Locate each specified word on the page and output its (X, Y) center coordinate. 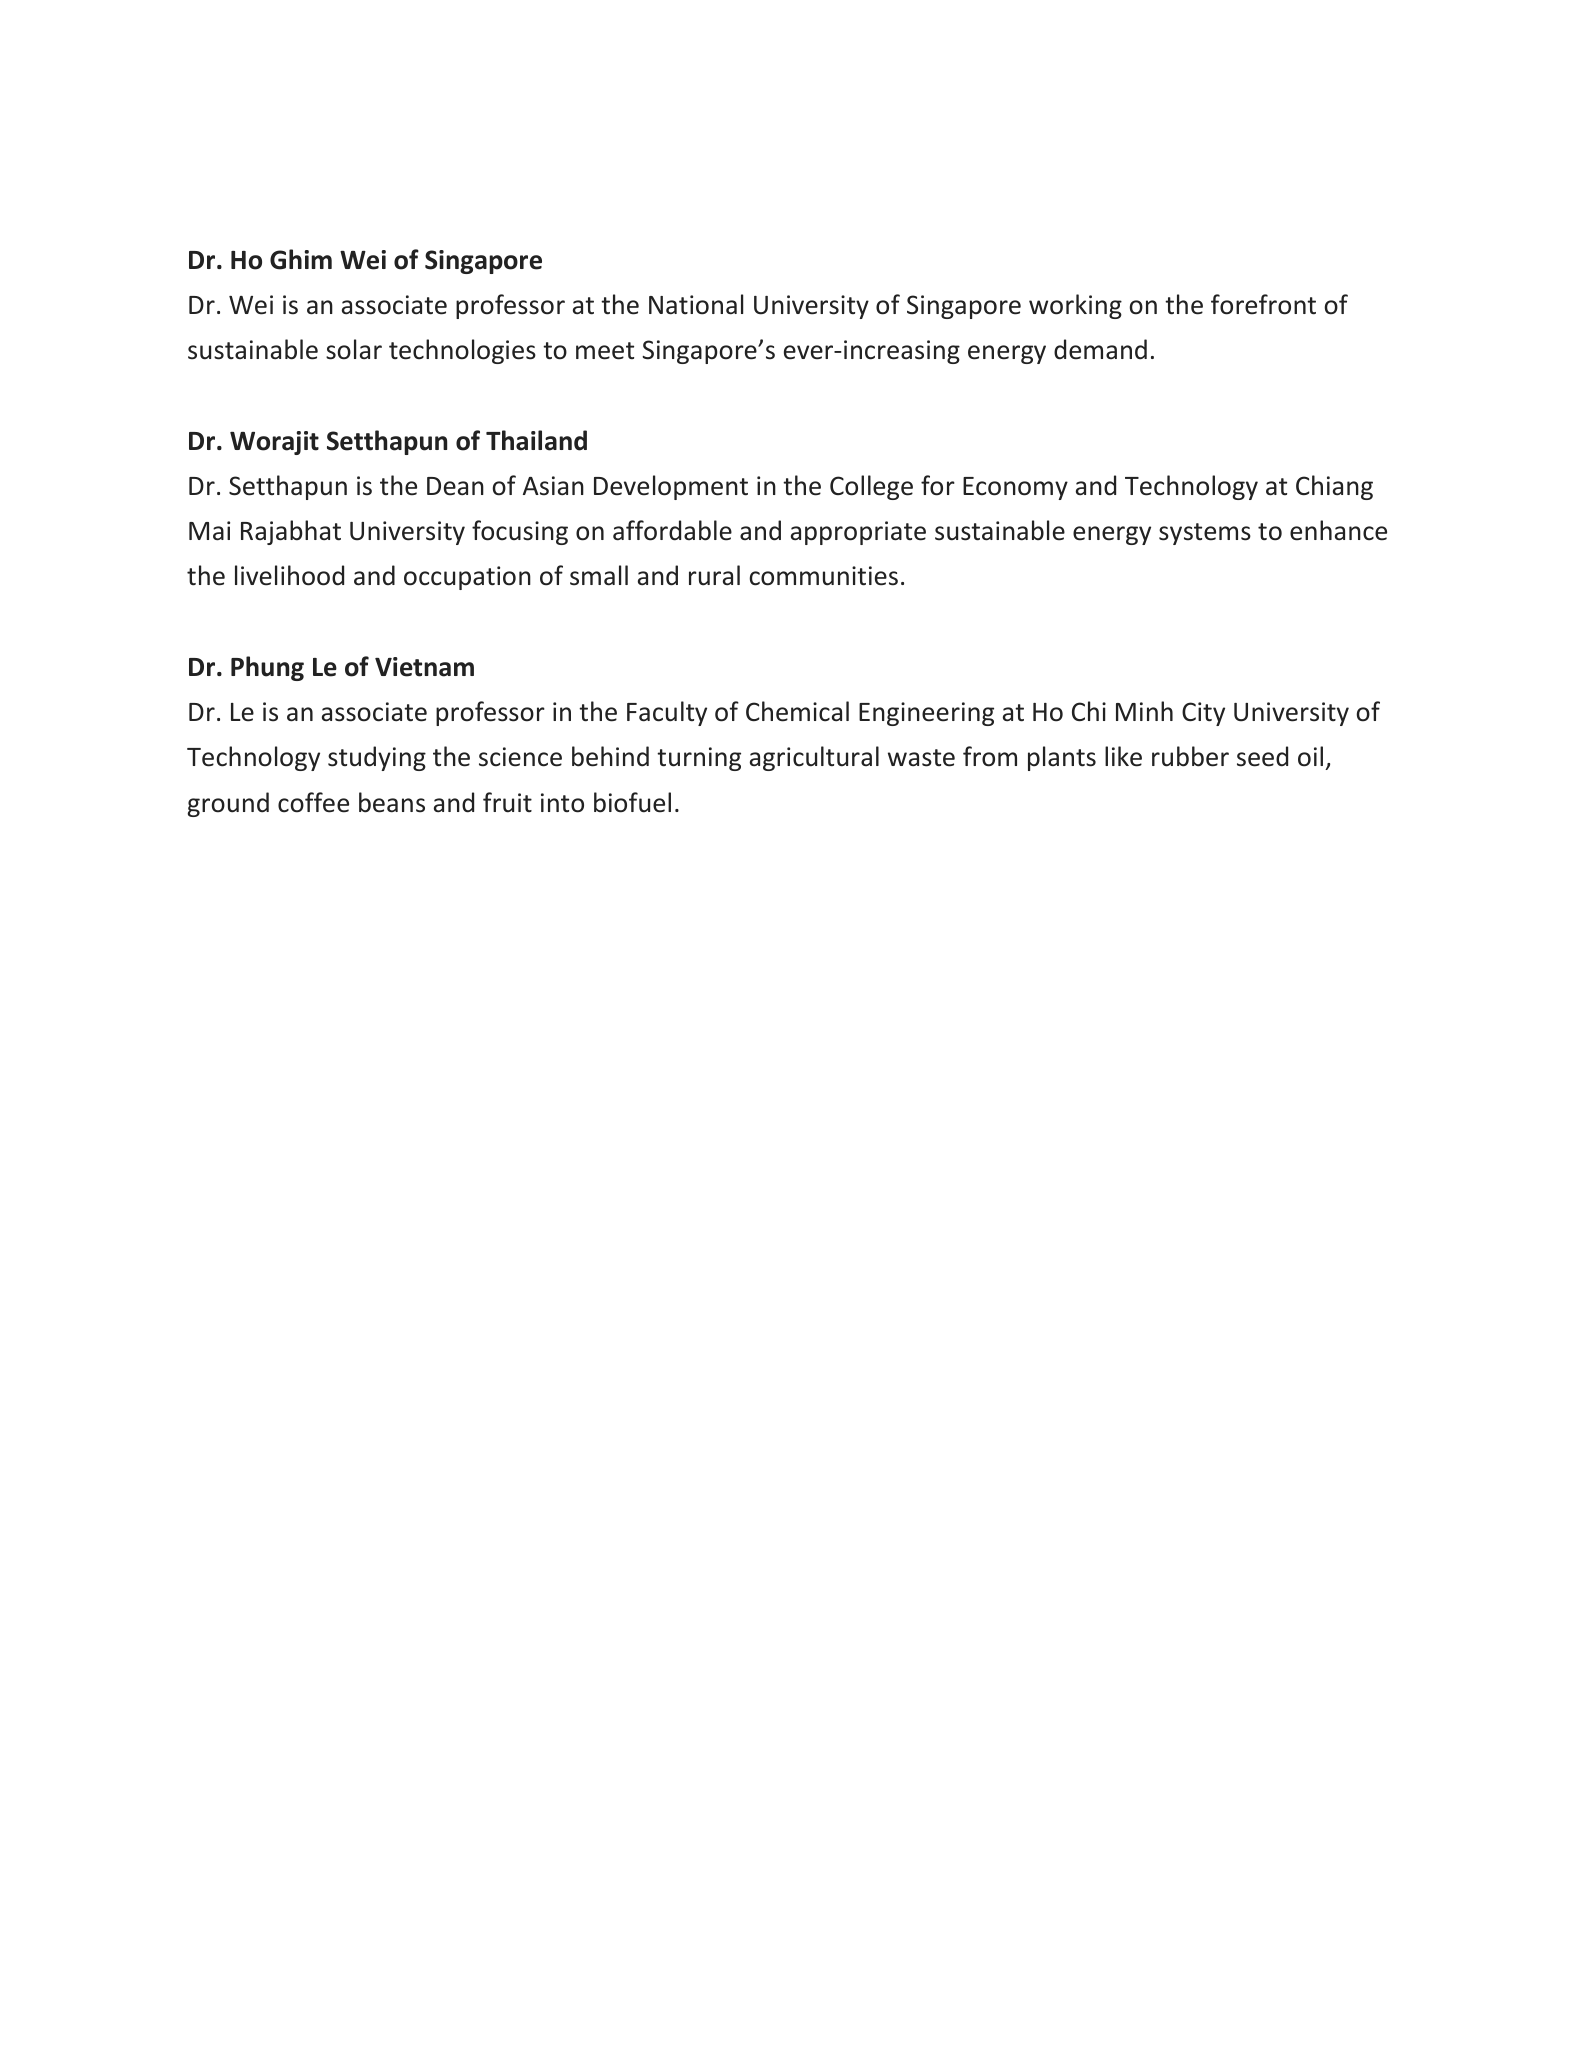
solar (354, 349)
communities (823, 576)
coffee (313, 802)
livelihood (289, 575)
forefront (1263, 304)
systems (1205, 534)
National (696, 304)
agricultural (814, 758)
